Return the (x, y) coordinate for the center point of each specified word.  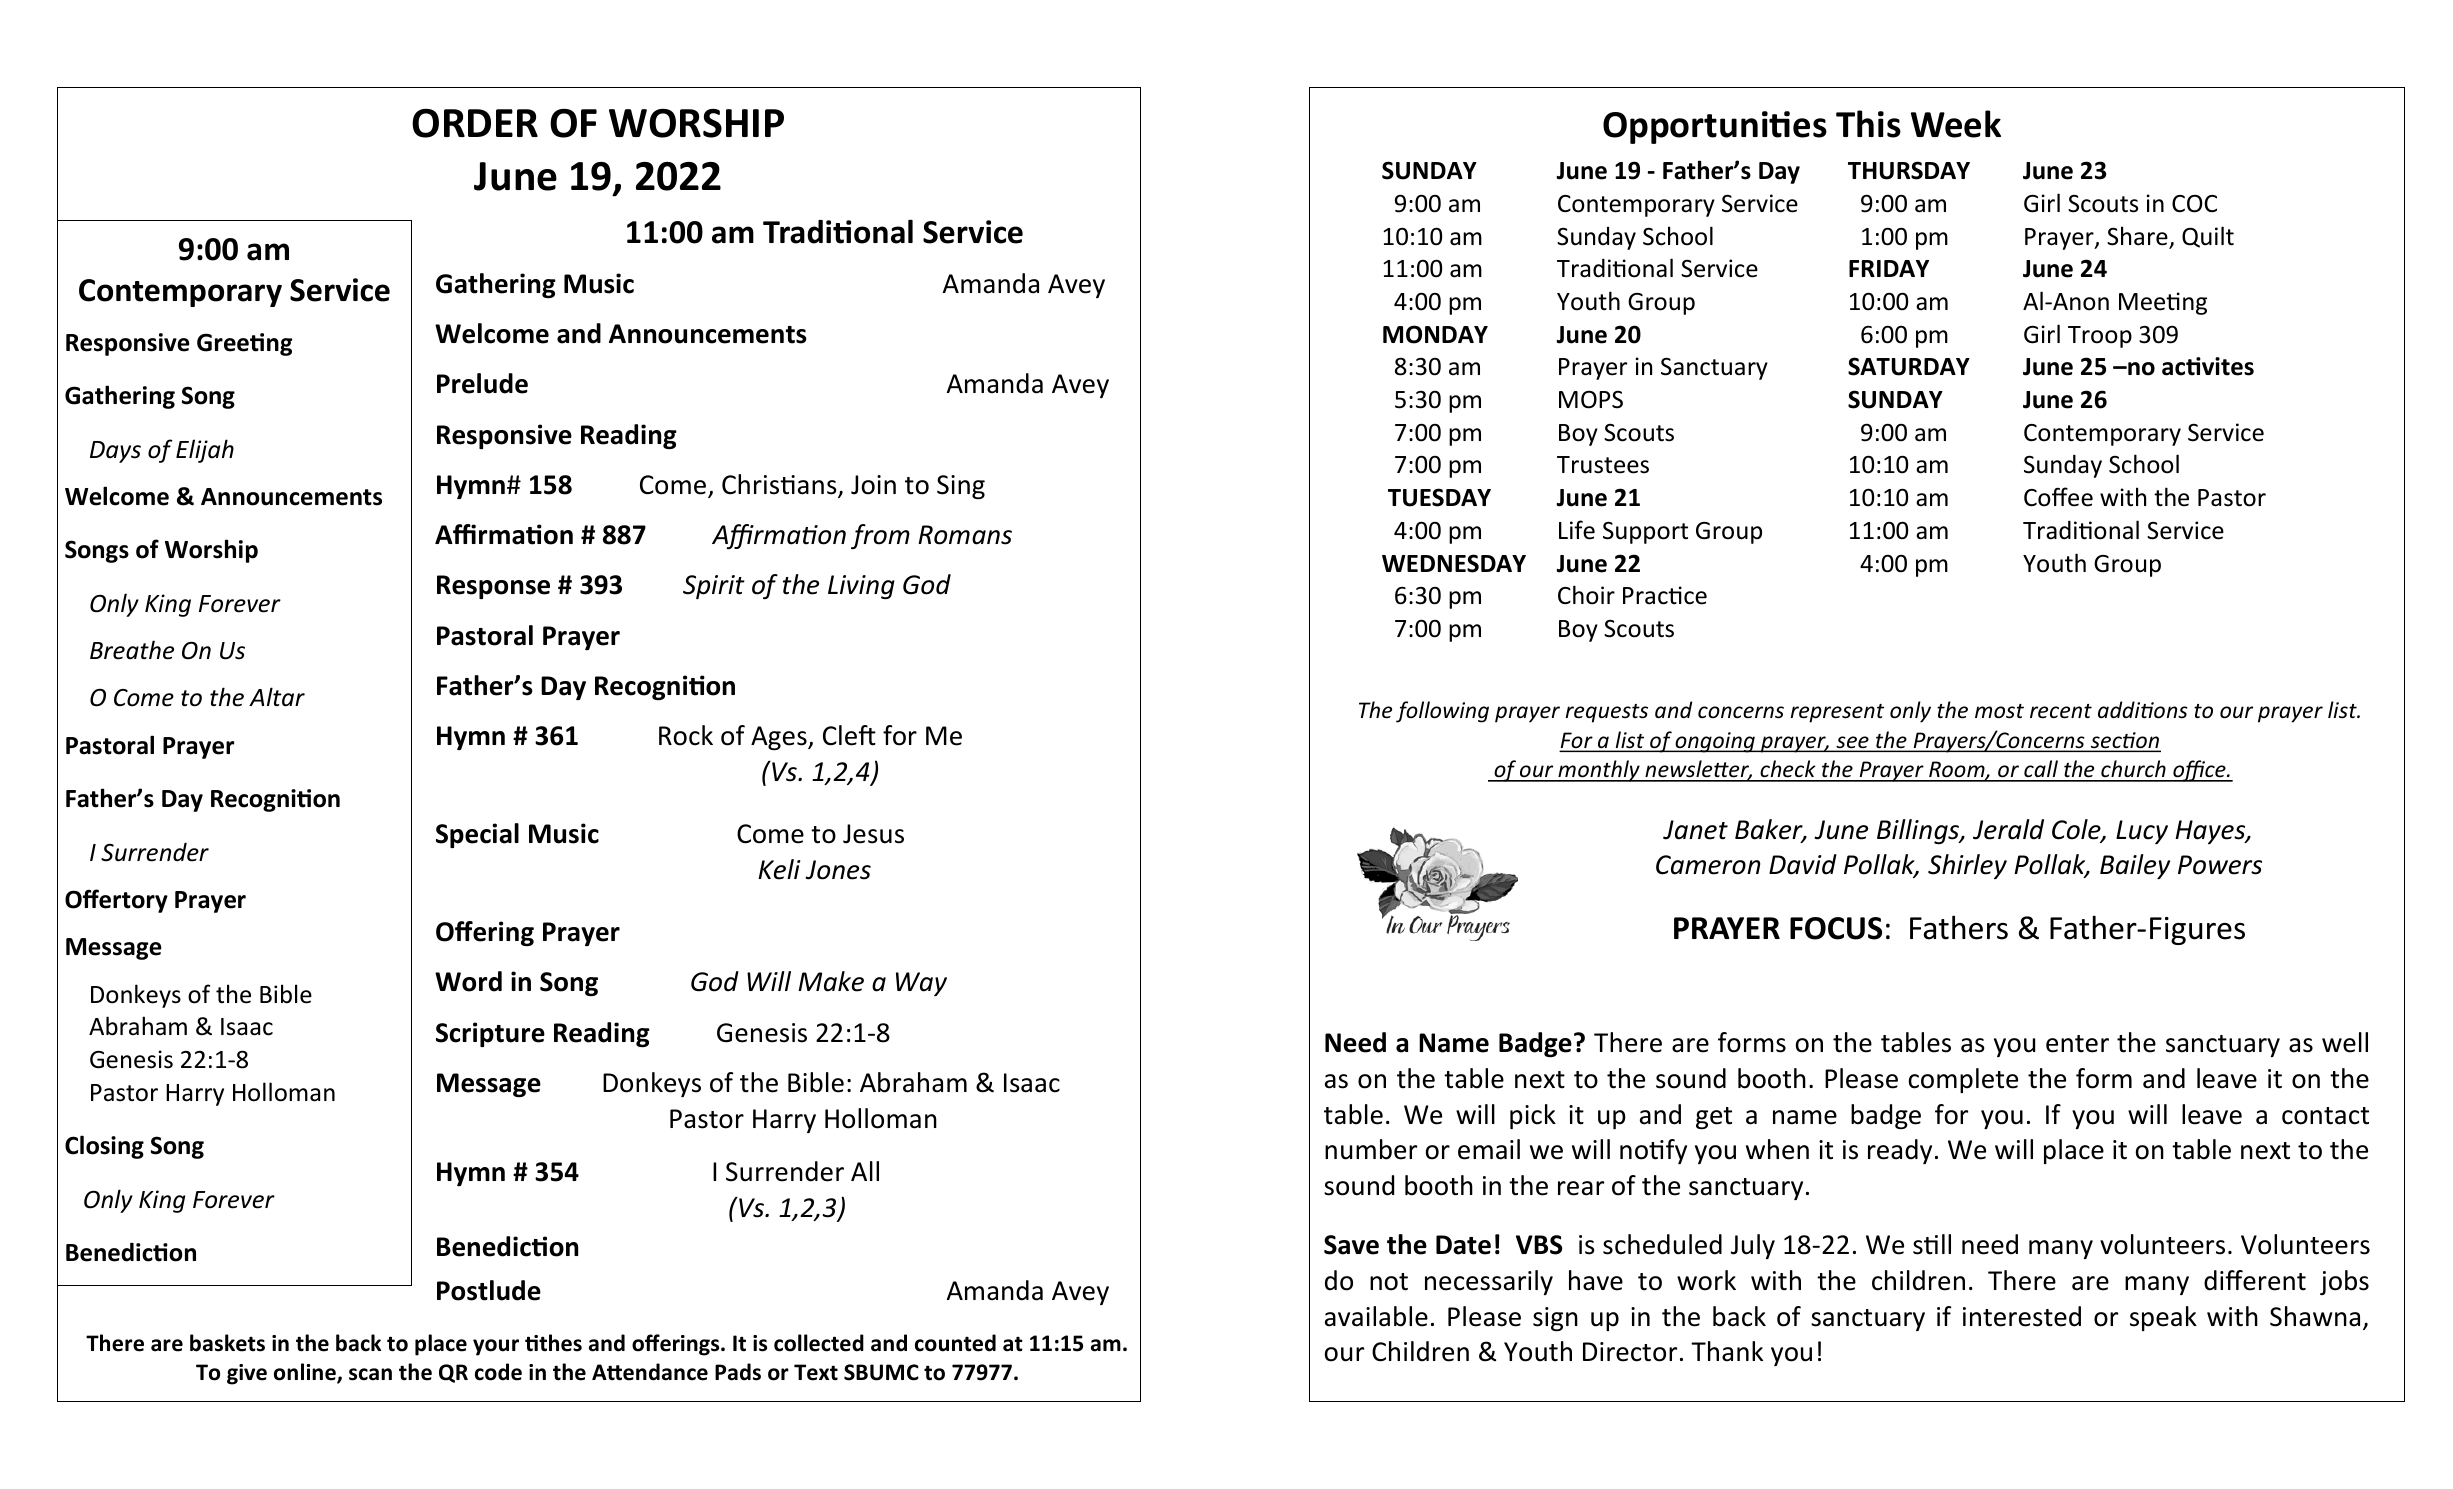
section (2124, 741)
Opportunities (1715, 127)
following (1442, 712)
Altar (277, 697)
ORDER (475, 123)
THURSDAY (1909, 170)
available (1376, 1316)
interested (2022, 1316)
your (496, 1347)
